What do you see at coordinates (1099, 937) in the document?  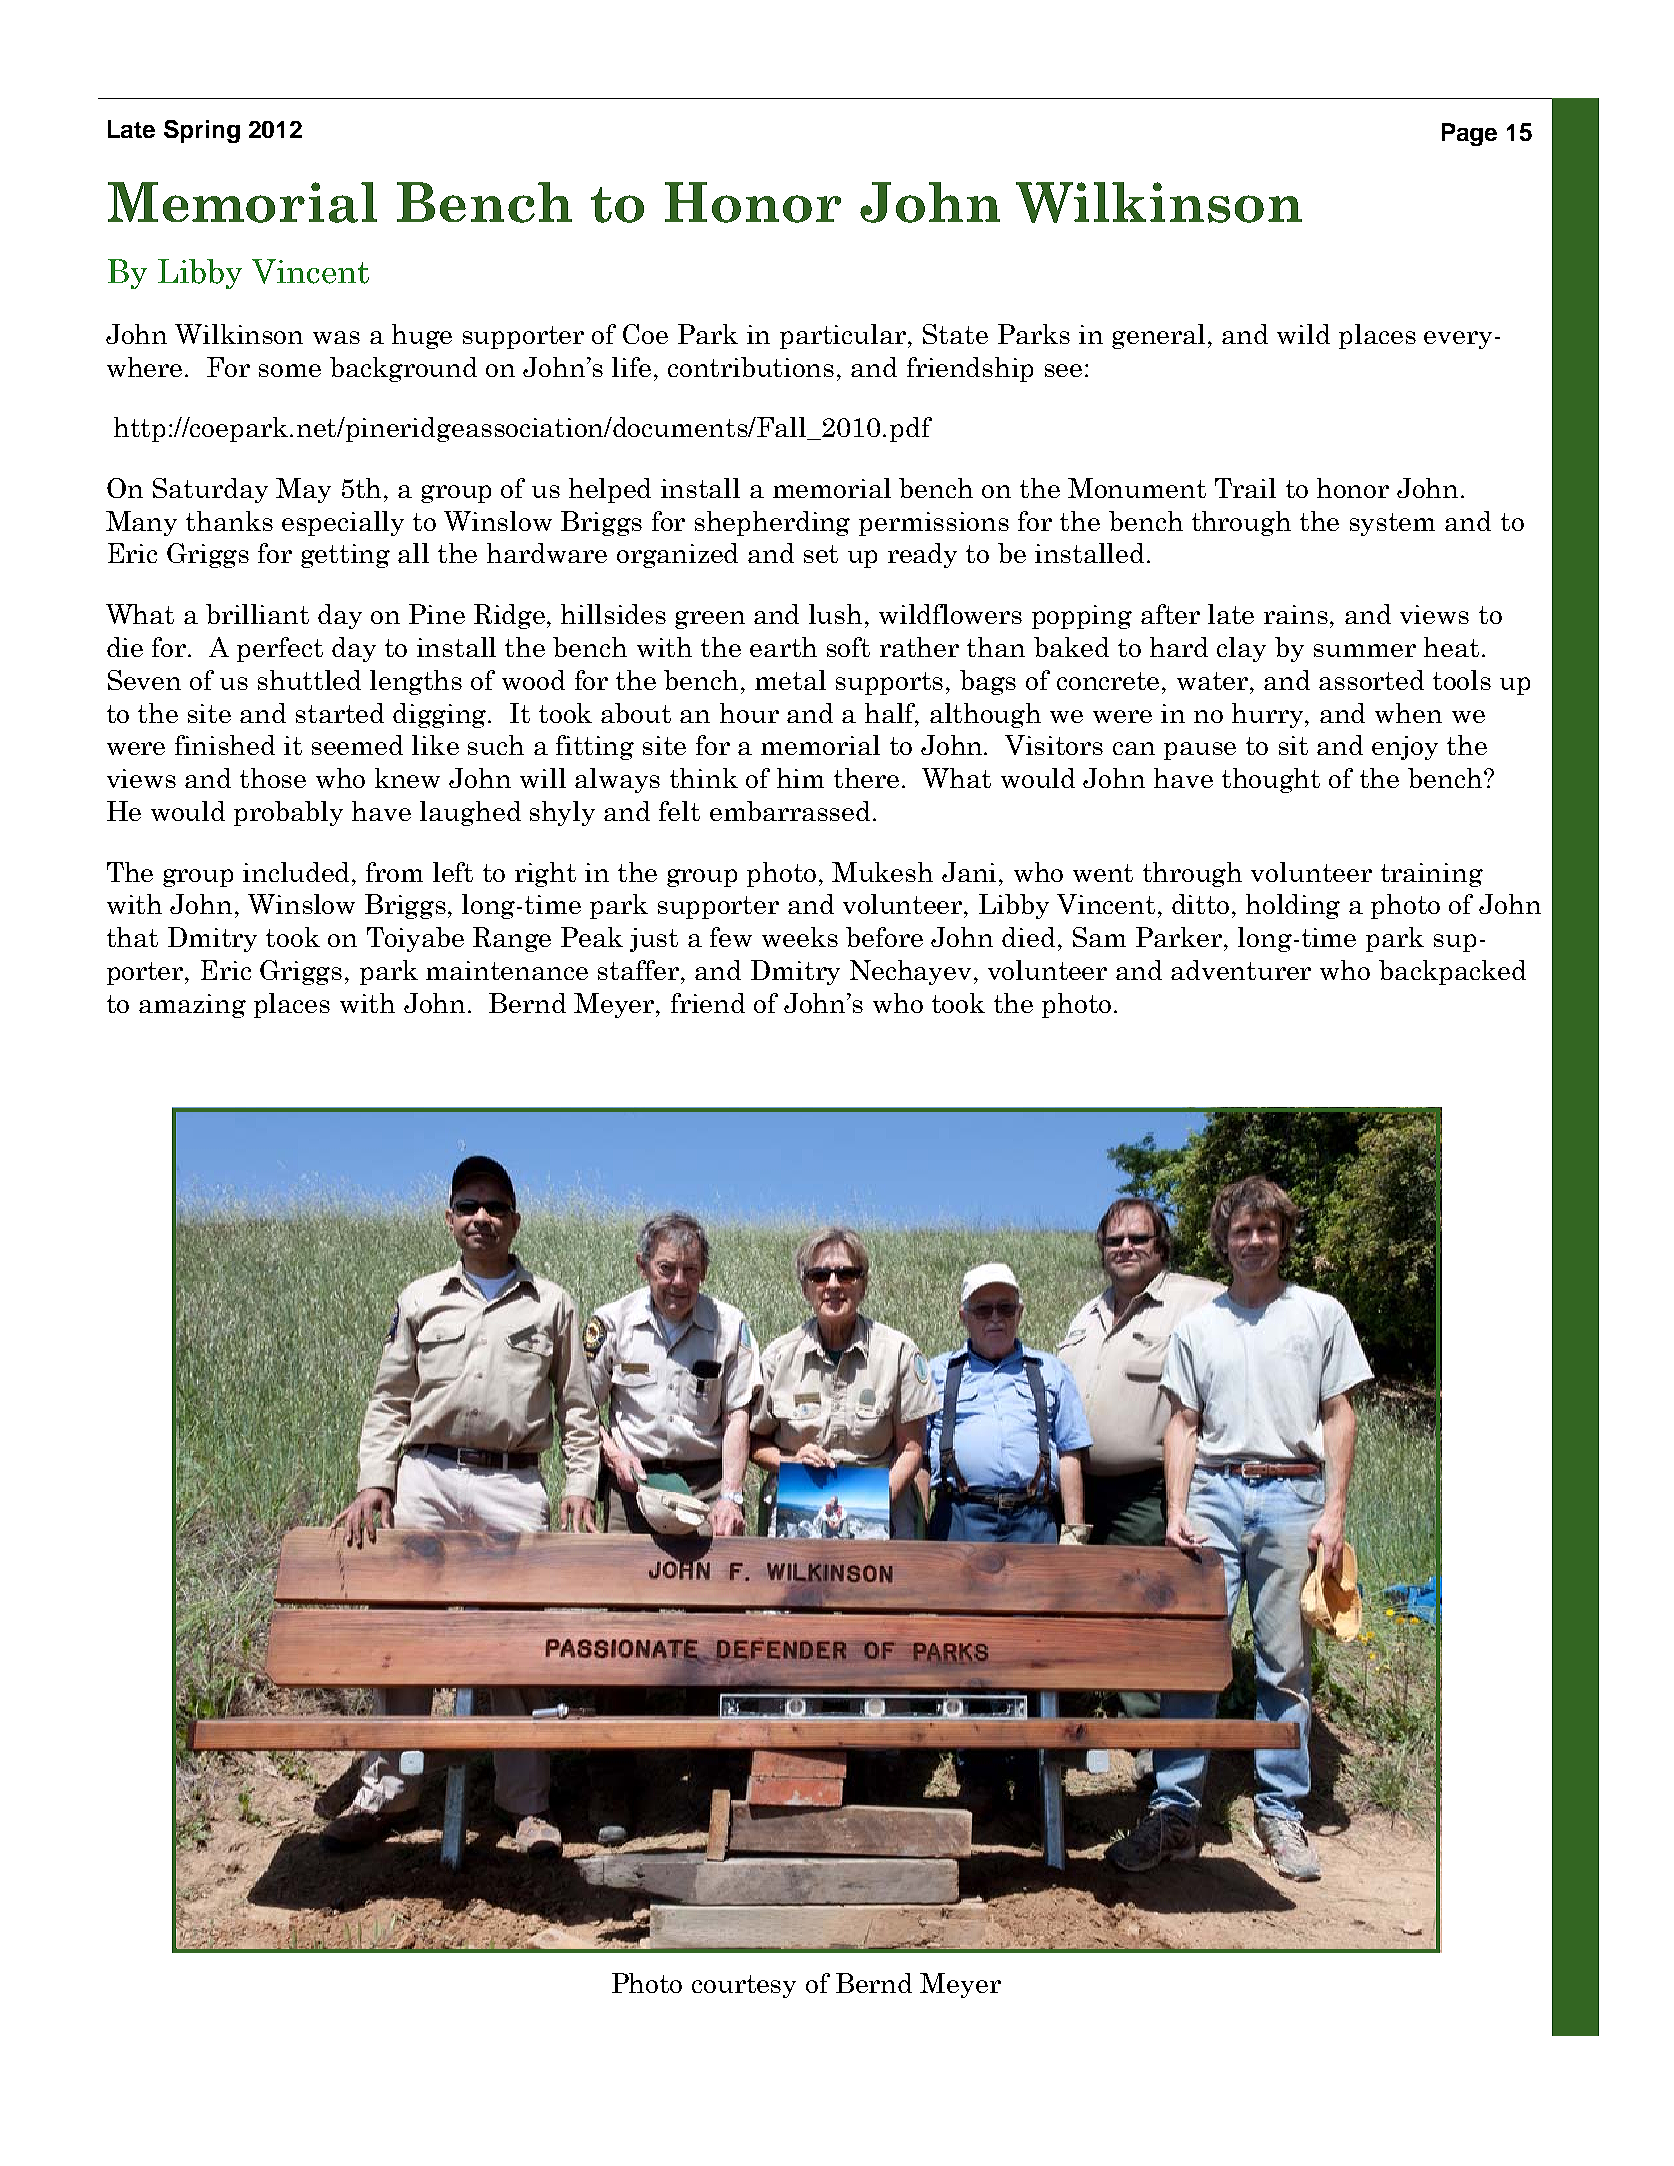 I see `Sam` at bounding box center [1099, 937].
